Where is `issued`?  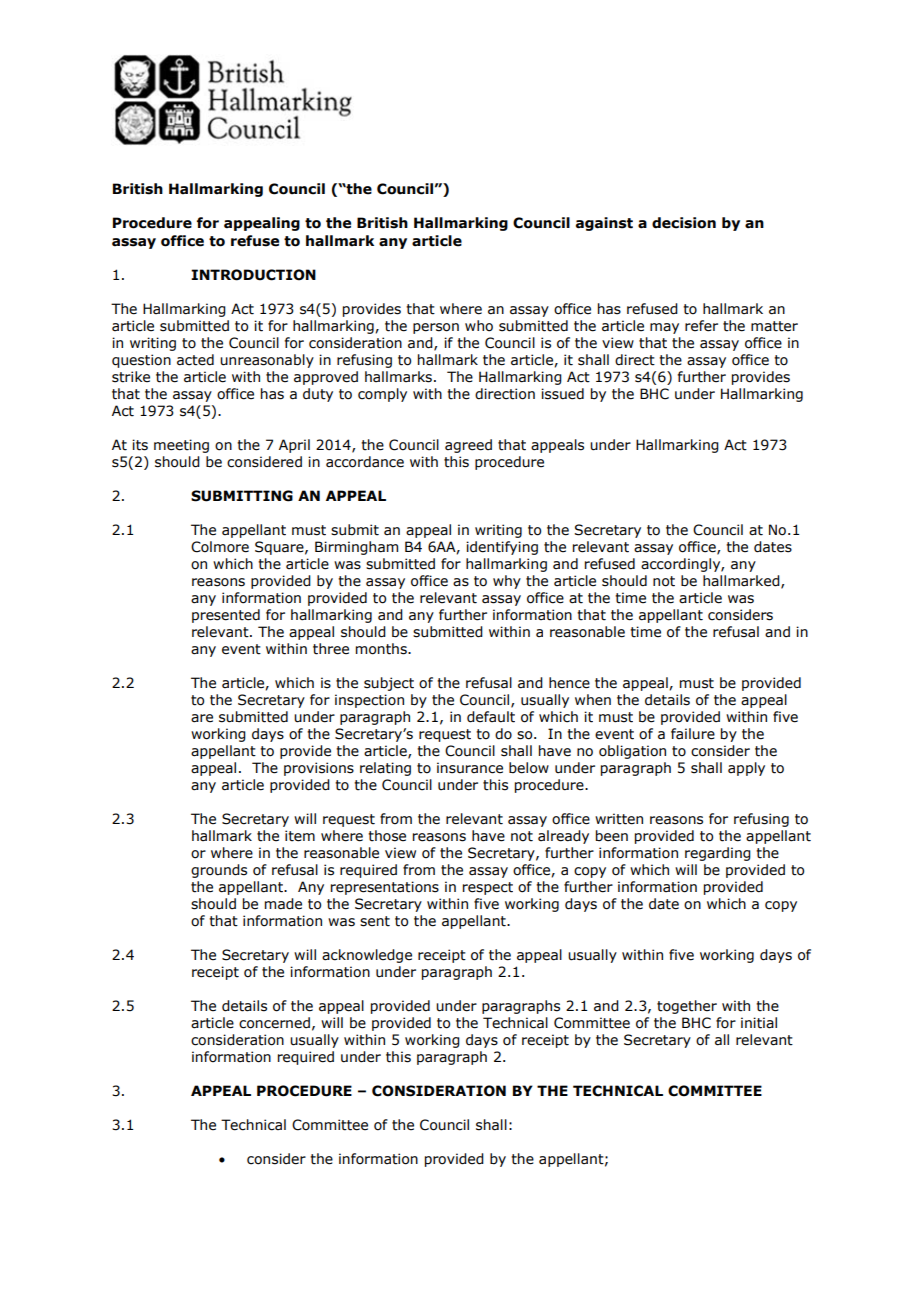 issued is located at coordinates (562, 394).
